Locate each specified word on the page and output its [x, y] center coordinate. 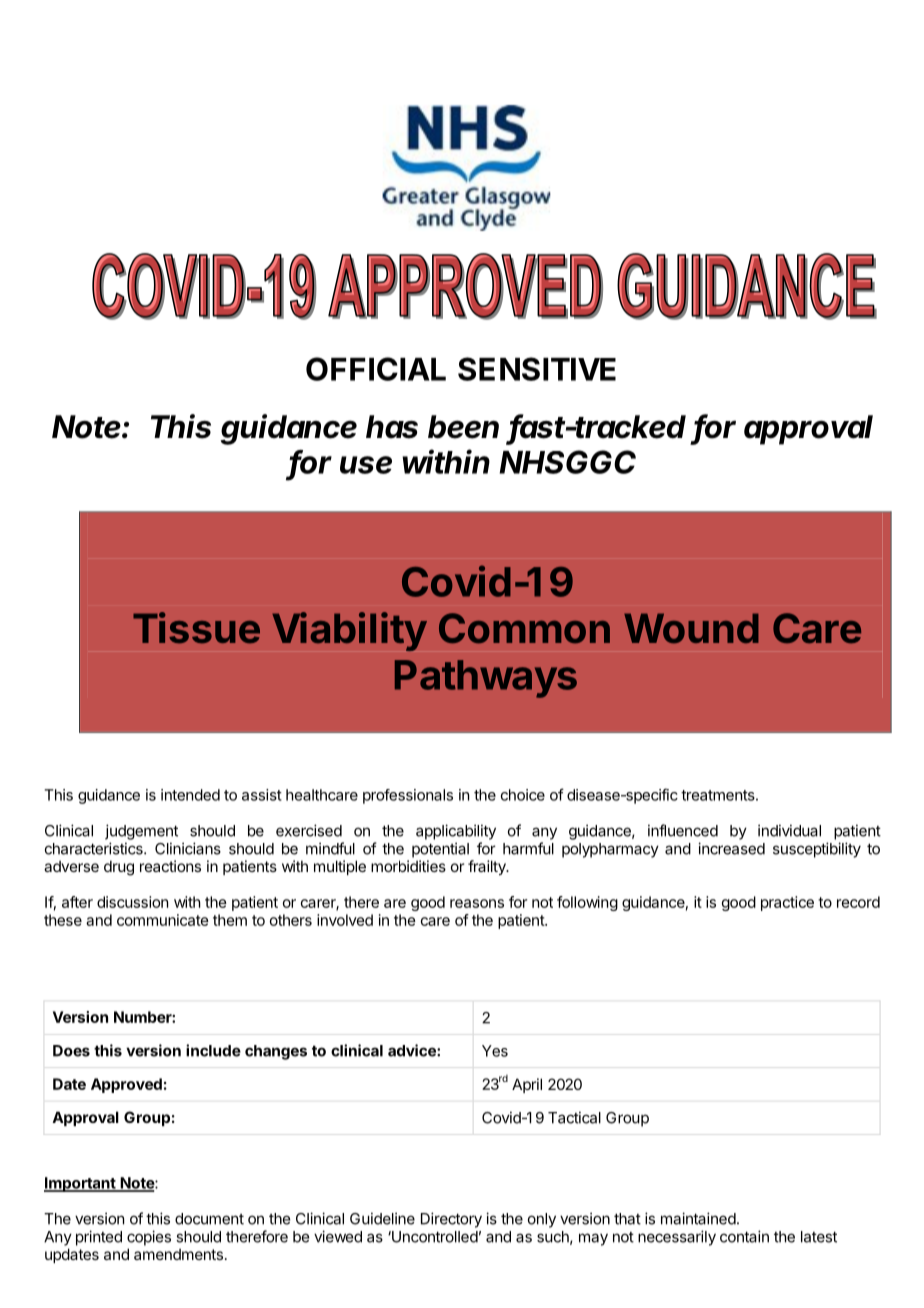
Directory [451, 1220]
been [463, 427]
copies [149, 1238]
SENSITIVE [537, 369]
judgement [141, 832]
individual [789, 830]
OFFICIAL [376, 369]
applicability [456, 832]
